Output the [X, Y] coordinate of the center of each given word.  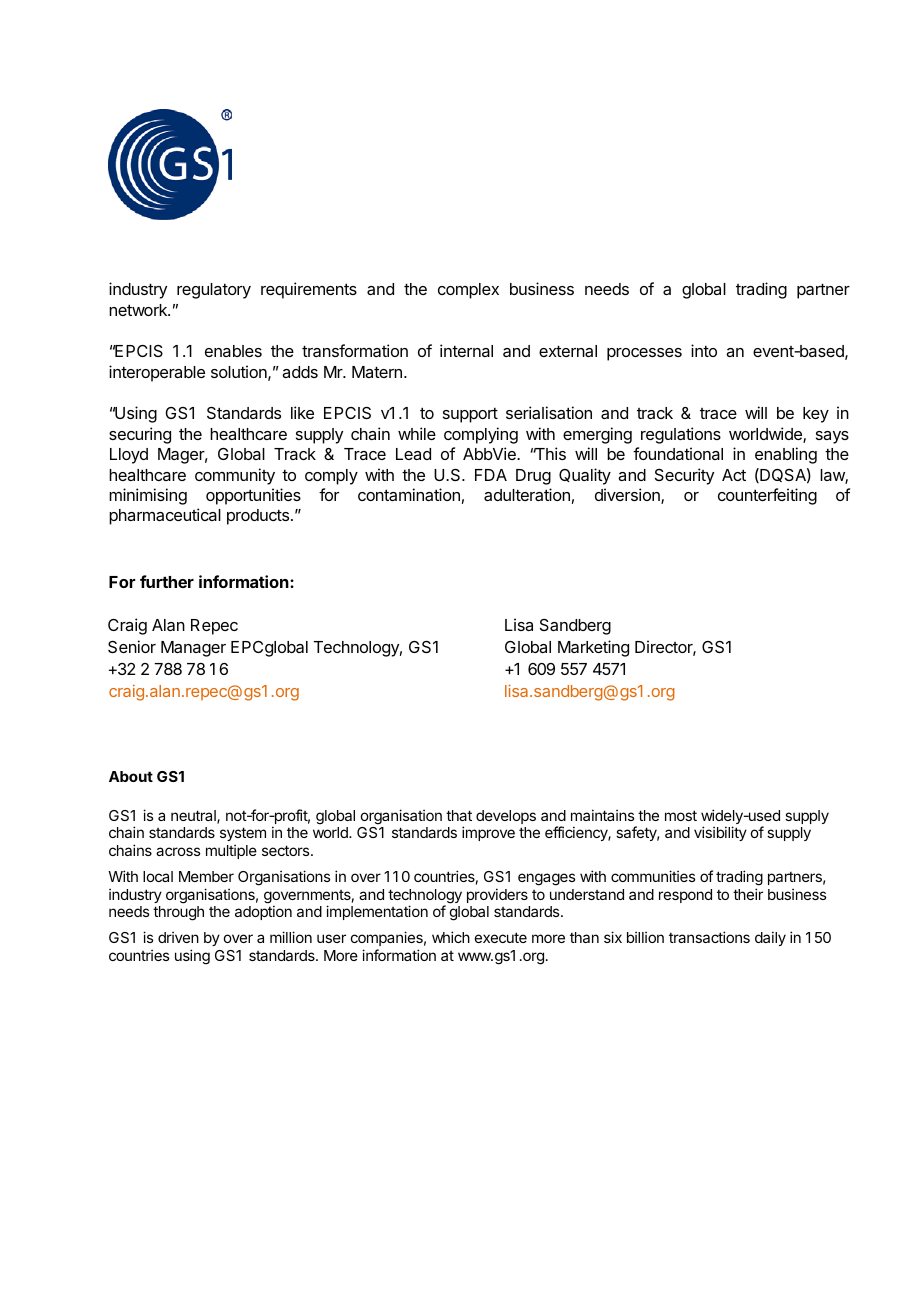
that [459, 815]
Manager [193, 649]
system [243, 834]
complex [468, 291]
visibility [720, 833]
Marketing [593, 648]
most [681, 815]
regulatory [214, 291]
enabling [786, 455]
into [704, 350]
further [167, 581]
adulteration [527, 494]
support [470, 415]
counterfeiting [767, 496]
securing [140, 435]
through [178, 913]
